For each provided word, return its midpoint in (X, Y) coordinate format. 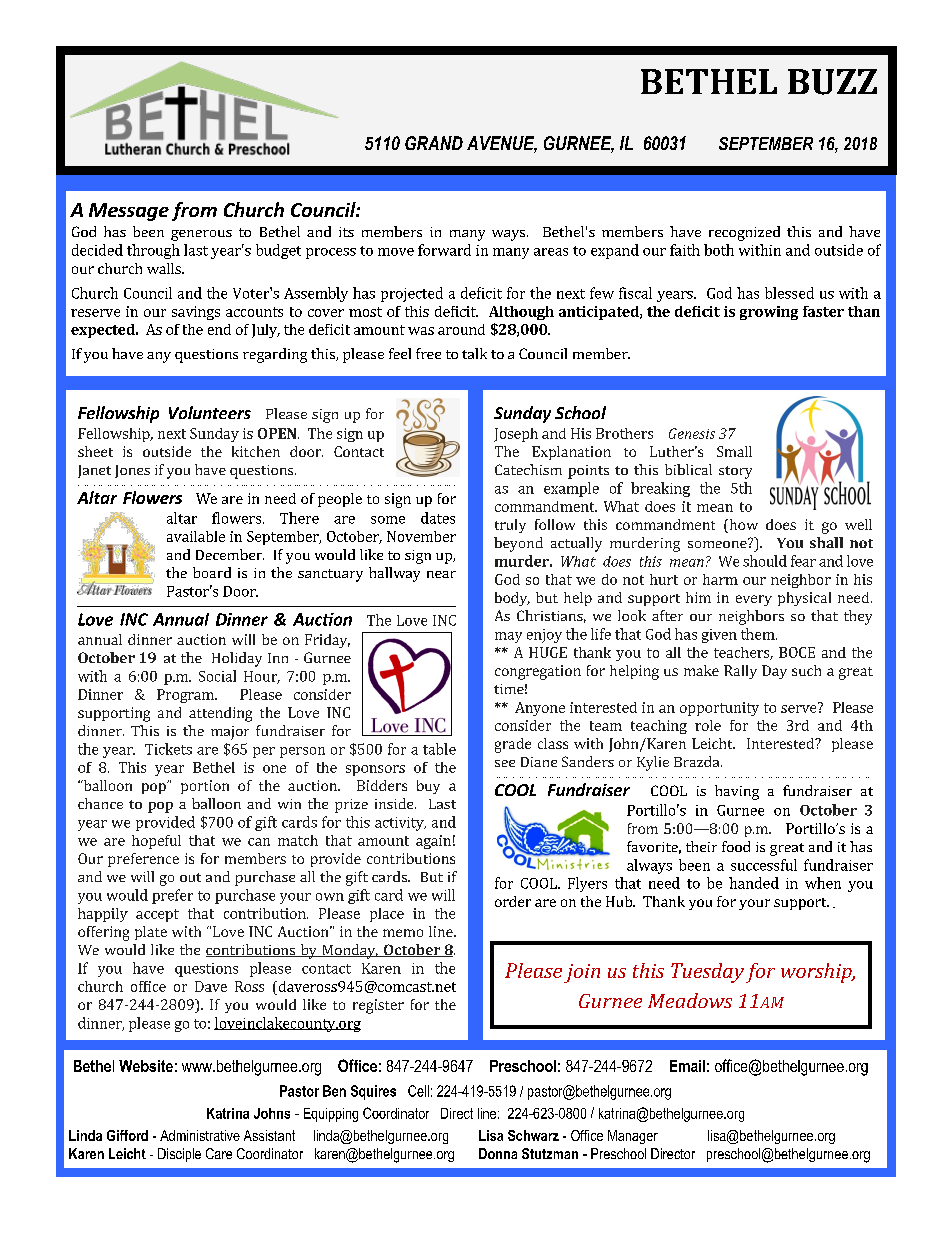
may (508, 637)
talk (474, 353)
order (513, 901)
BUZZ (832, 82)
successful (764, 865)
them (759, 634)
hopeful (156, 842)
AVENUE (502, 144)
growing (769, 313)
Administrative (200, 1135)
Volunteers (210, 412)
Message (129, 212)
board (212, 572)
